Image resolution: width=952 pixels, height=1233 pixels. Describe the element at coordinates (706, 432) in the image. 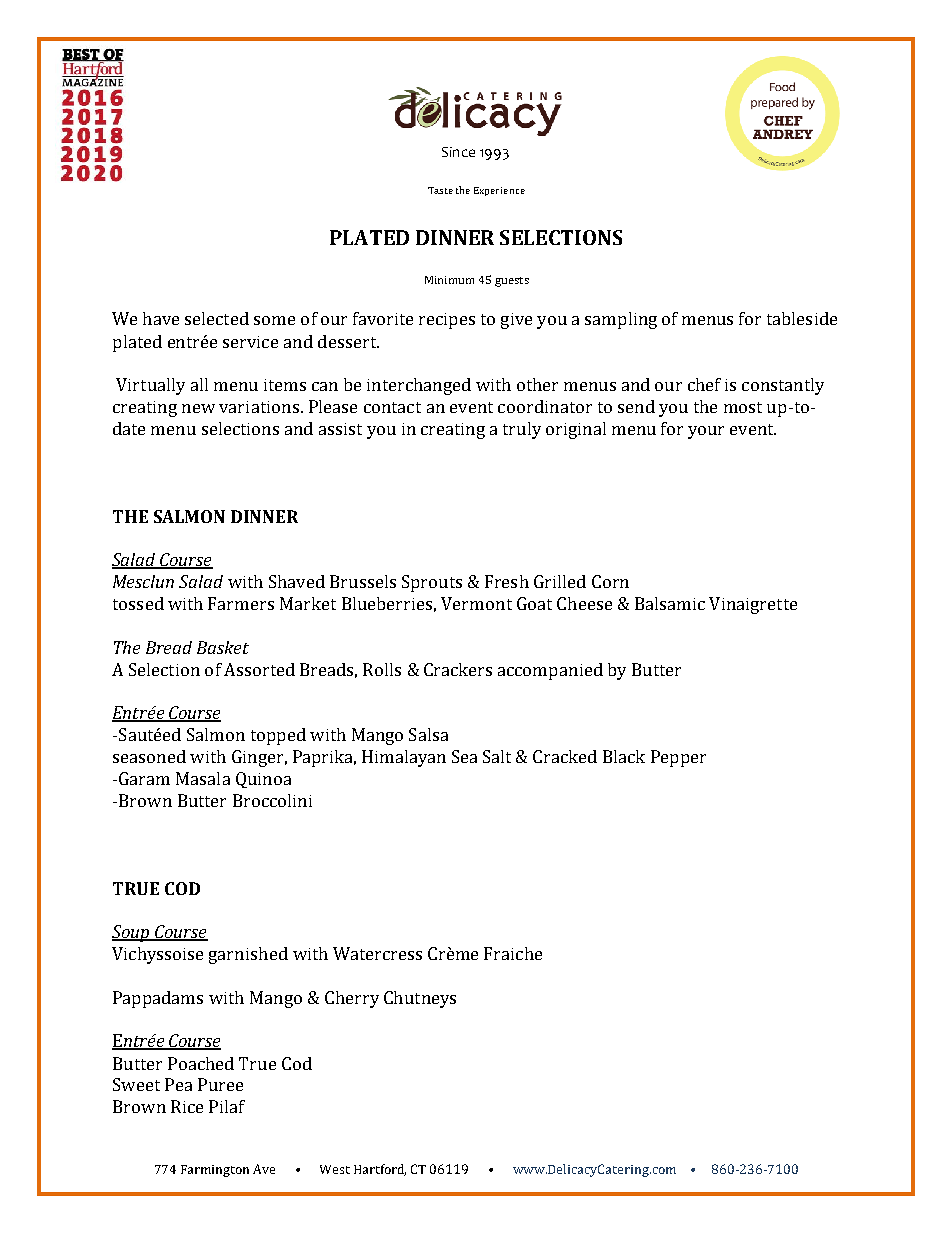

I see `your` at that location.
